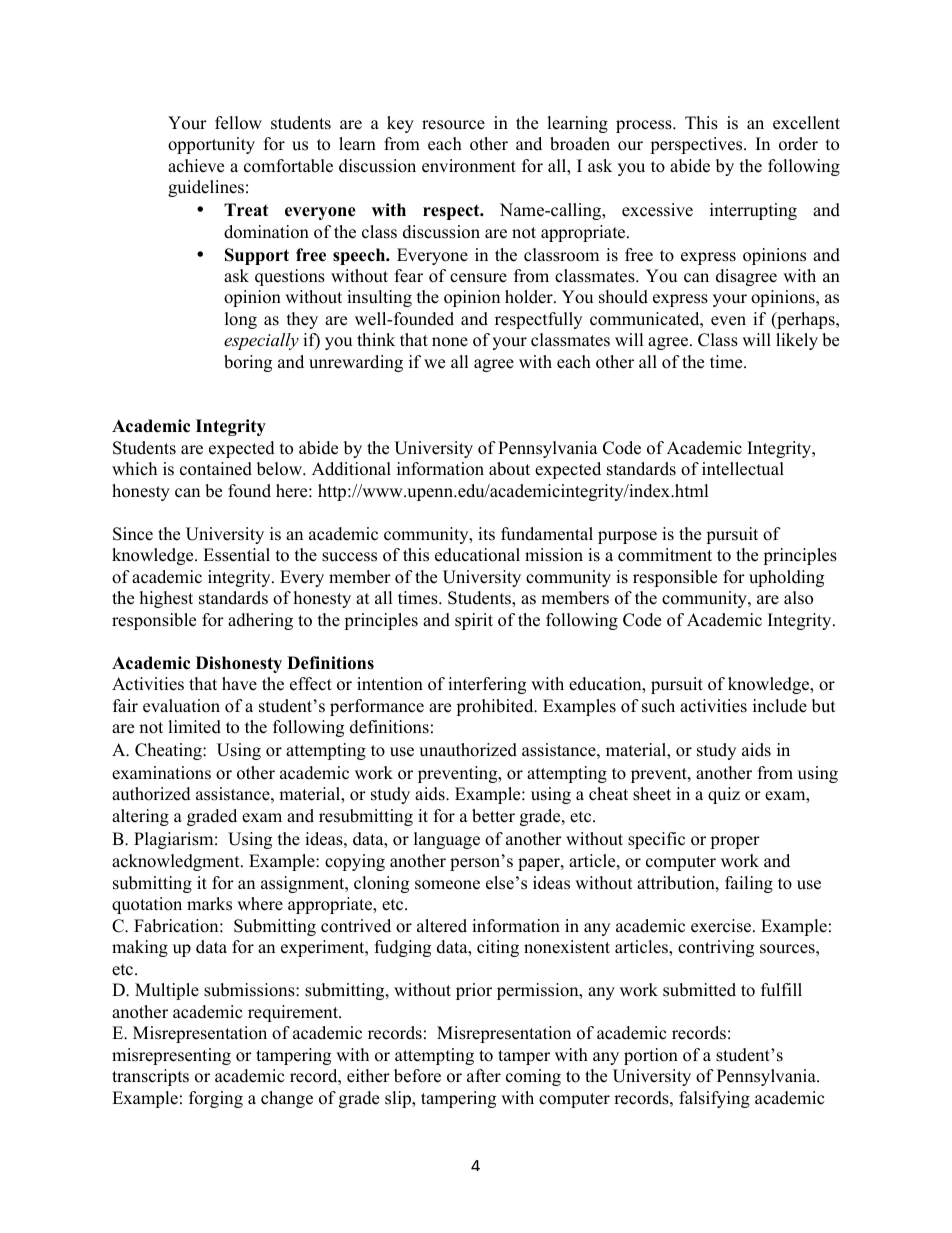 This screenshot has width=952, height=1233. Describe the element at coordinates (241, 320) in the screenshot. I see `long` at that location.
